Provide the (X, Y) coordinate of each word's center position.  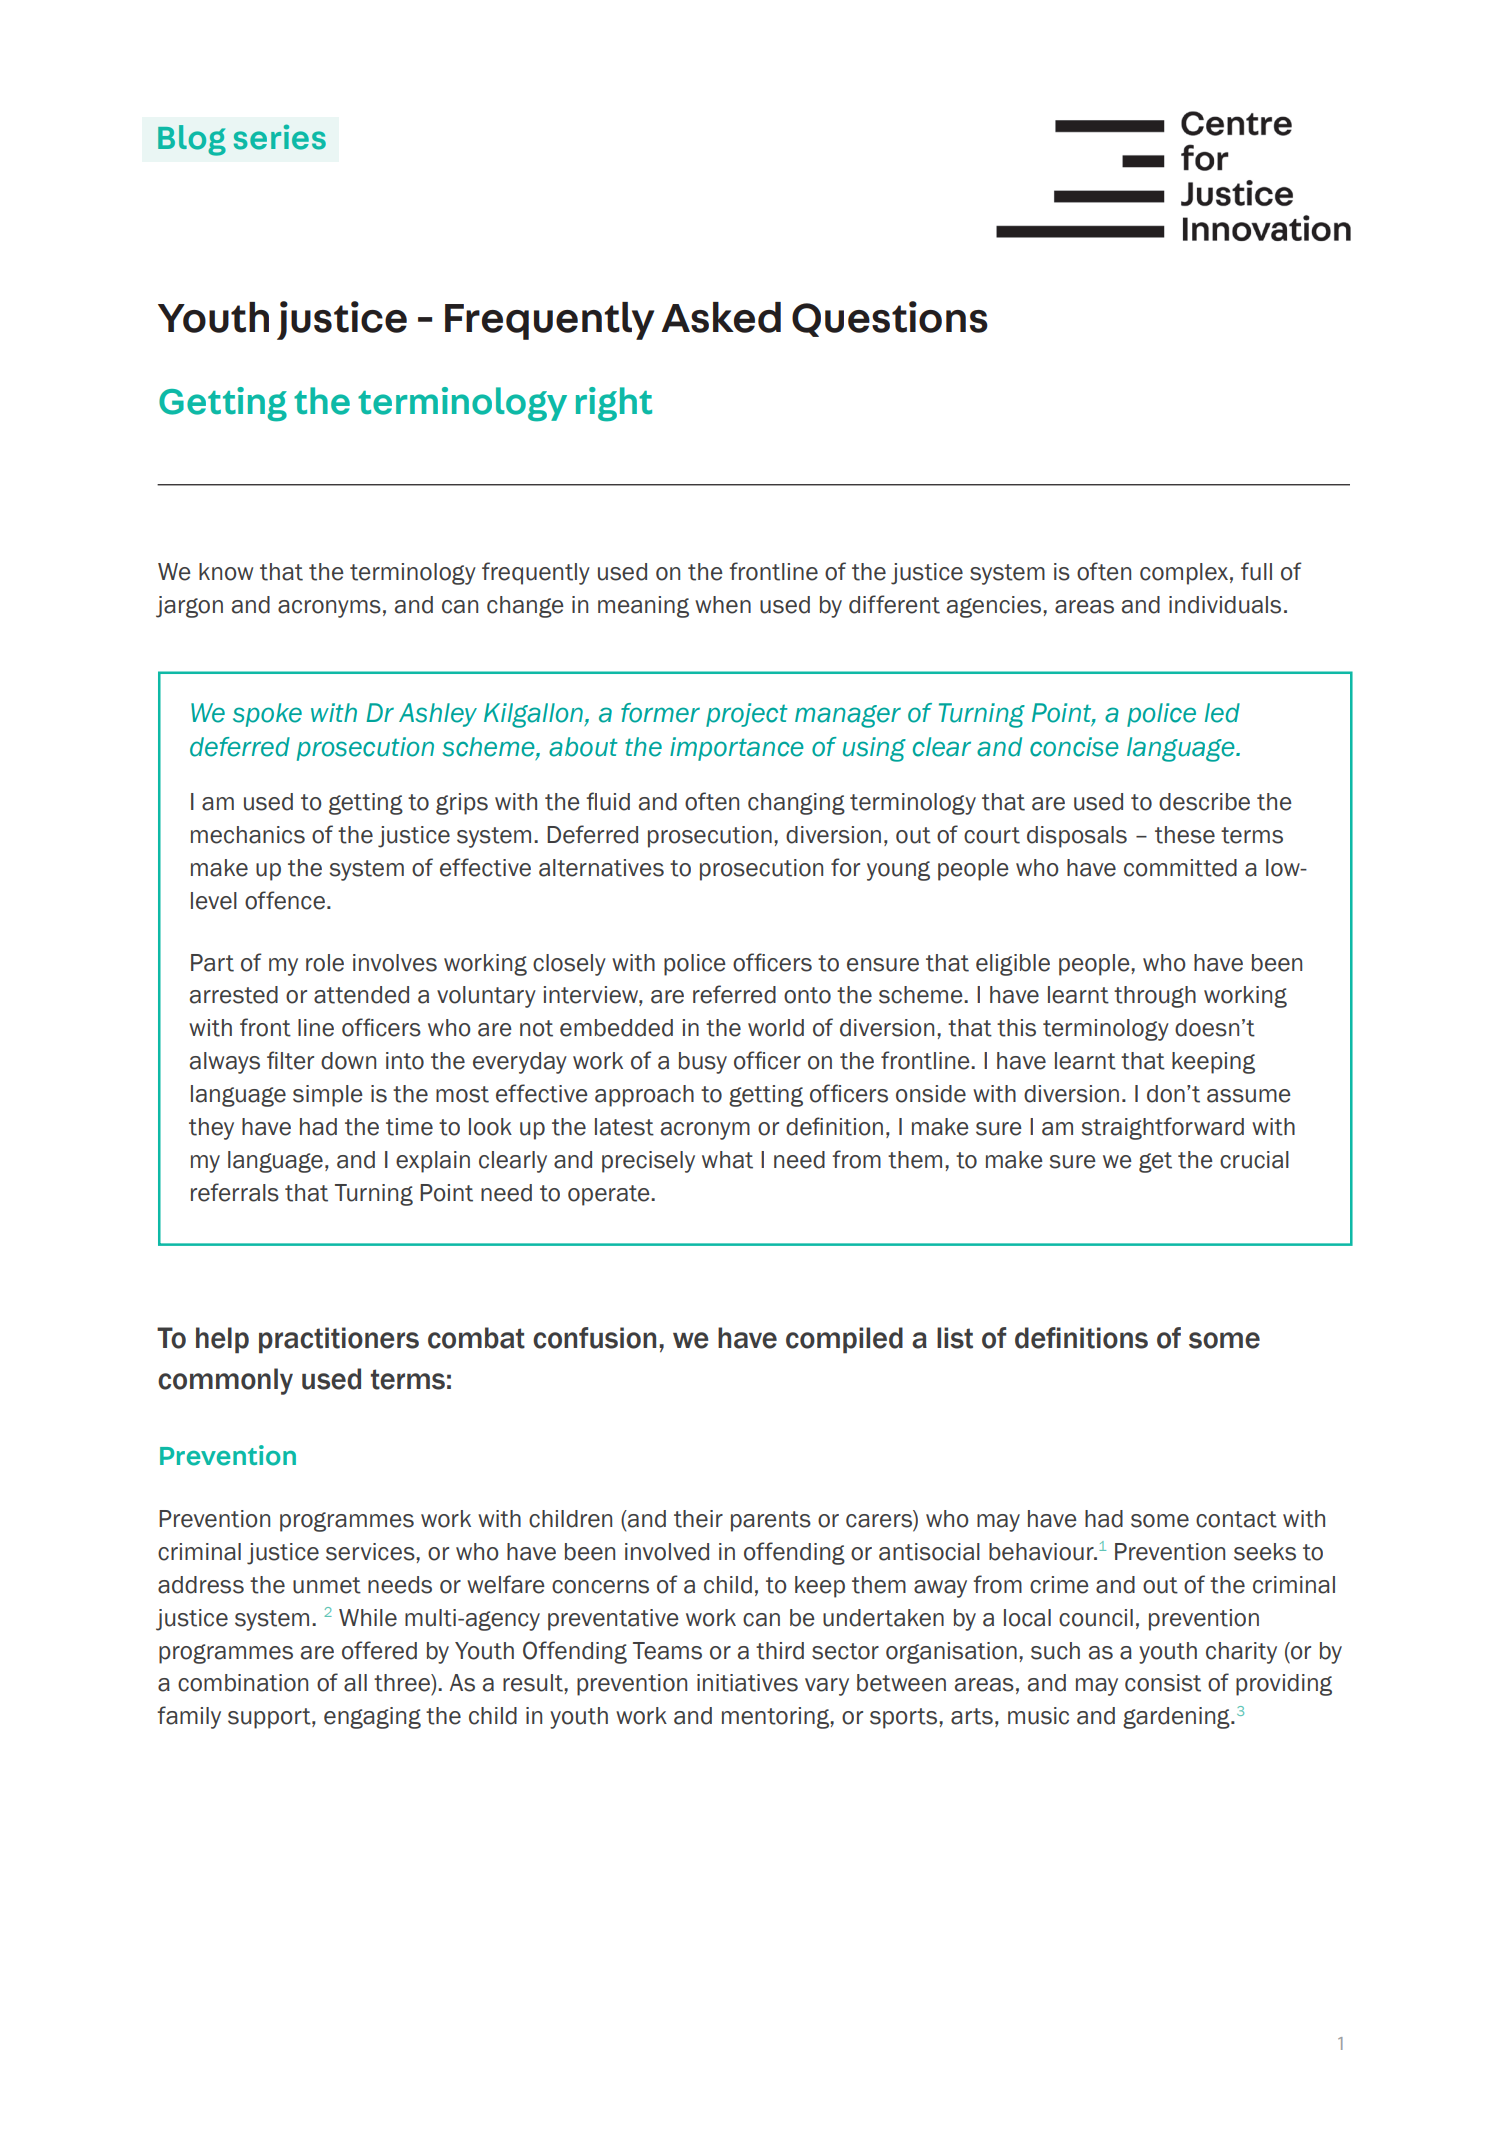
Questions (890, 319)
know (226, 572)
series (280, 137)
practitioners (339, 1340)
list (955, 1338)
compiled (844, 1340)
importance (737, 749)
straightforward (1163, 1128)
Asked (721, 317)
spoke (267, 715)
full (1256, 571)
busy (703, 1063)
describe (1204, 802)
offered (379, 1650)
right (614, 404)
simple (328, 1096)
